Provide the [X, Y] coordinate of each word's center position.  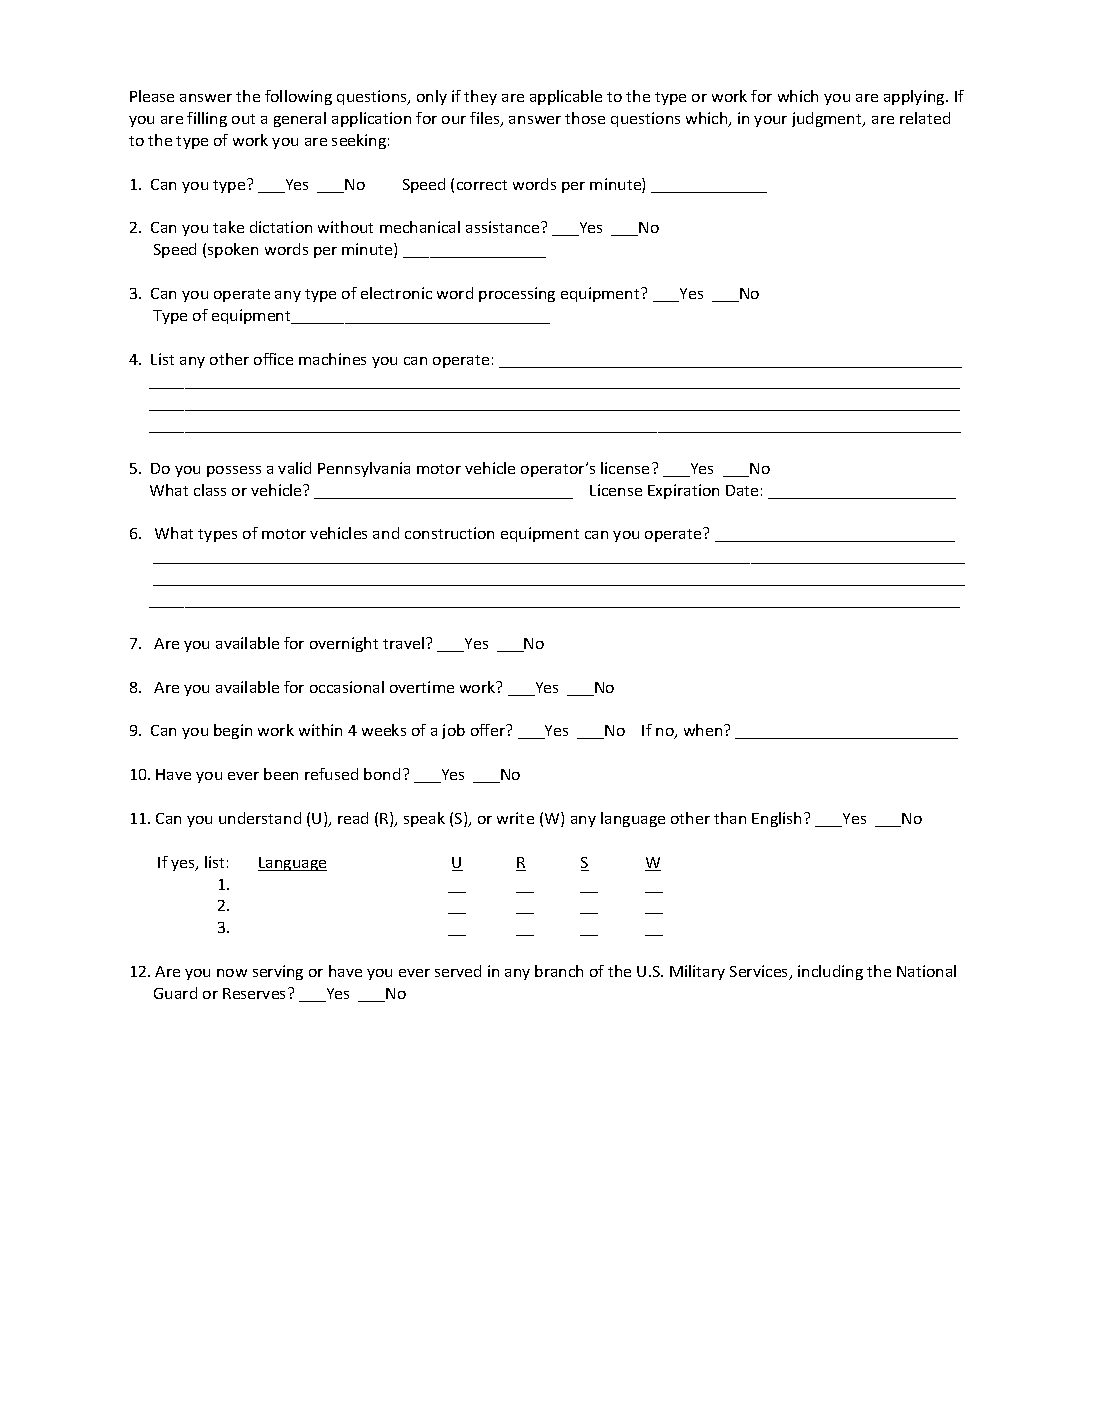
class [210, 490]
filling [207, 119]
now [232, 973]
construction [449, 533]
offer [489, 730]
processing [517, 294]
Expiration [683, 491]
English [776, 819]
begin [233, 731]
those [585, 118]
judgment [828, 119]
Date [742, 490]
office [273, 359]
